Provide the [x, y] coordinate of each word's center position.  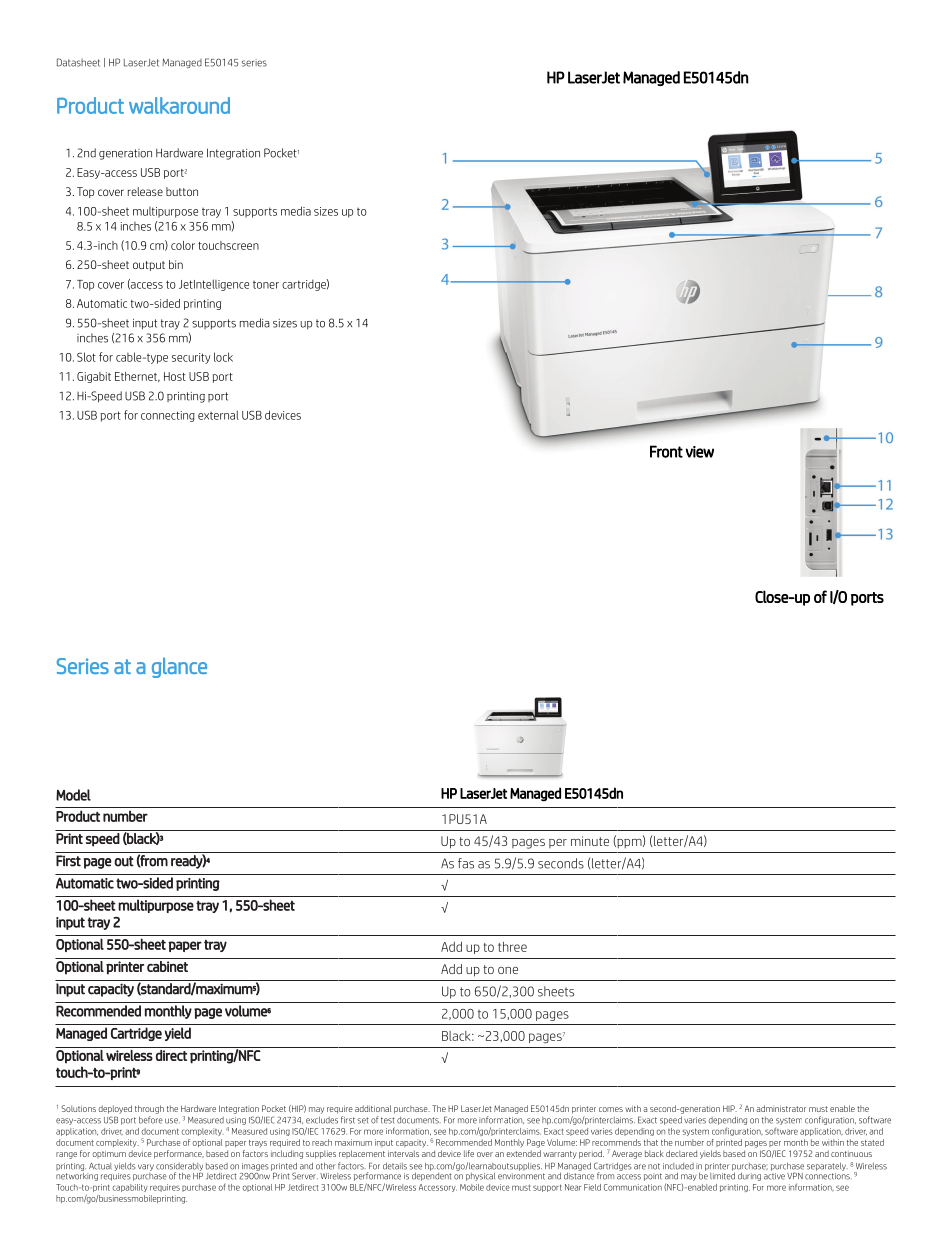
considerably [179, 1168]
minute [590, 841]
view [700, 452]
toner [266, 285]
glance [179, 667]
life [469, 1153]
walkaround [179, 105]
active [774, 1175]
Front [666, 451]
